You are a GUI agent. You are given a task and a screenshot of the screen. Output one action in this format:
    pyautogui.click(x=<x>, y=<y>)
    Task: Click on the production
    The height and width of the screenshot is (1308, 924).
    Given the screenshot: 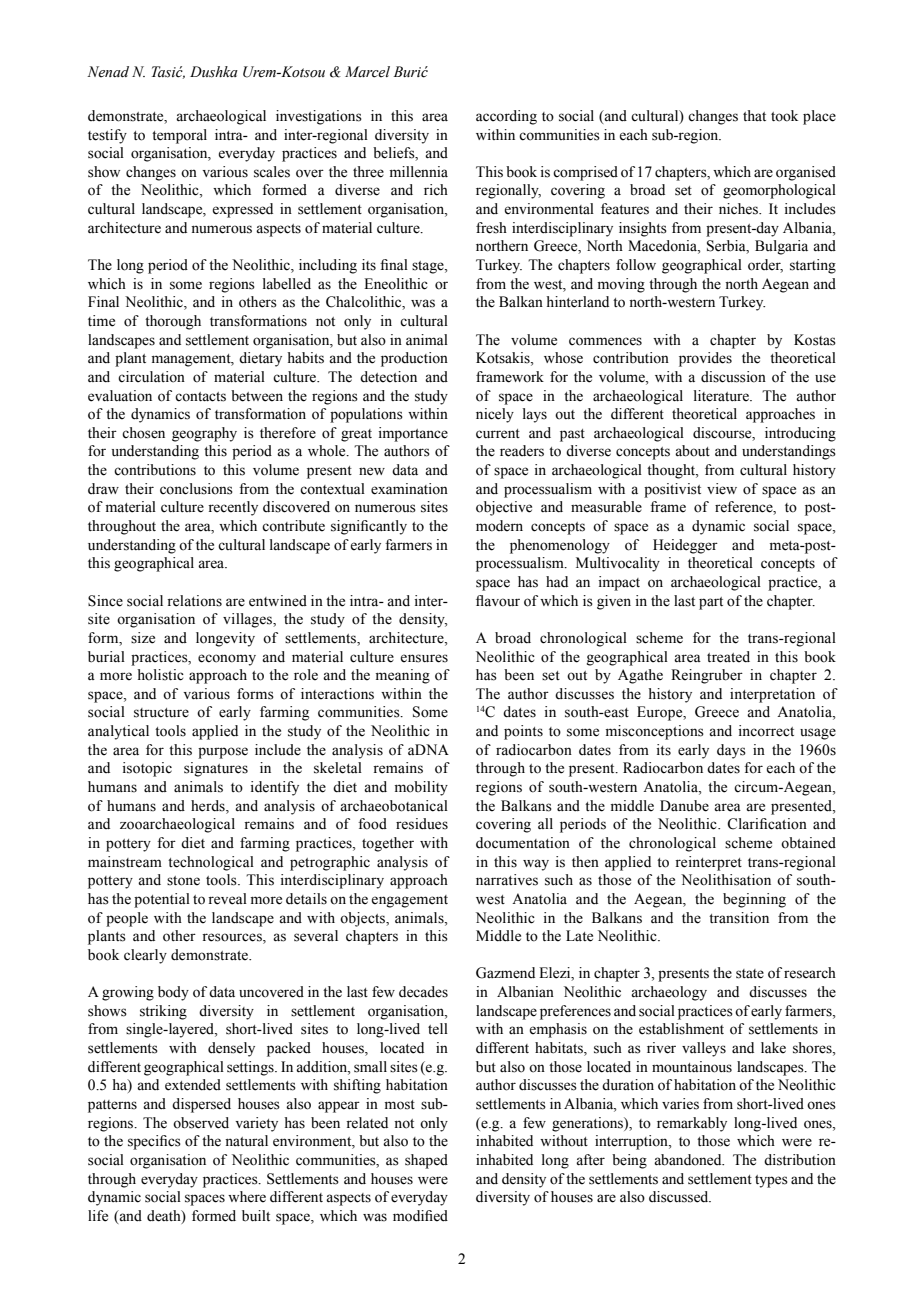 What is the action you would take?
    pyautogui.click(x=414, y=359)
